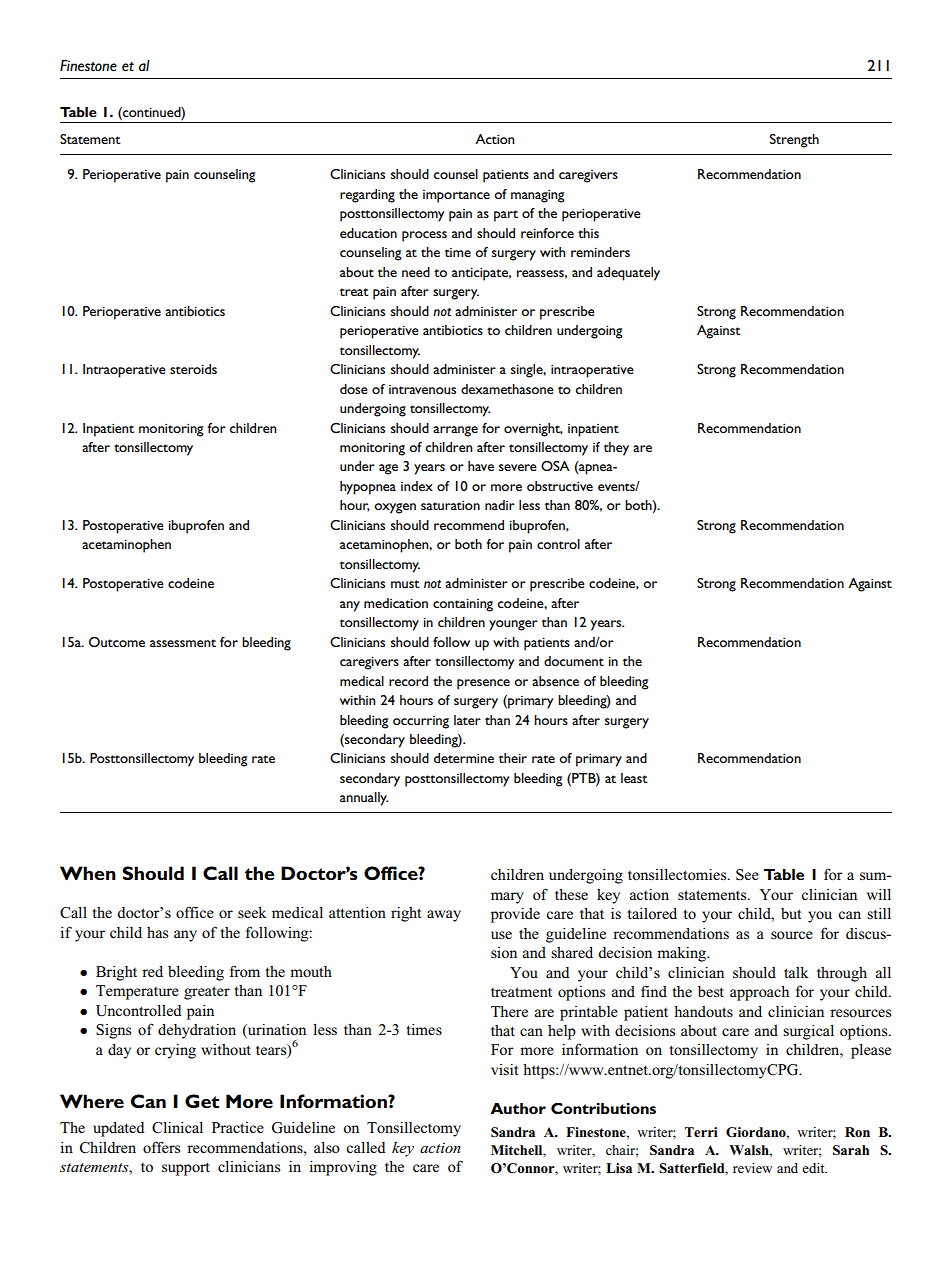 This screenshot has height=1275, width=952. What do you see at coordinates (574, 661) in the screenshot?
I see `document` at bounding box center [574, 661].
